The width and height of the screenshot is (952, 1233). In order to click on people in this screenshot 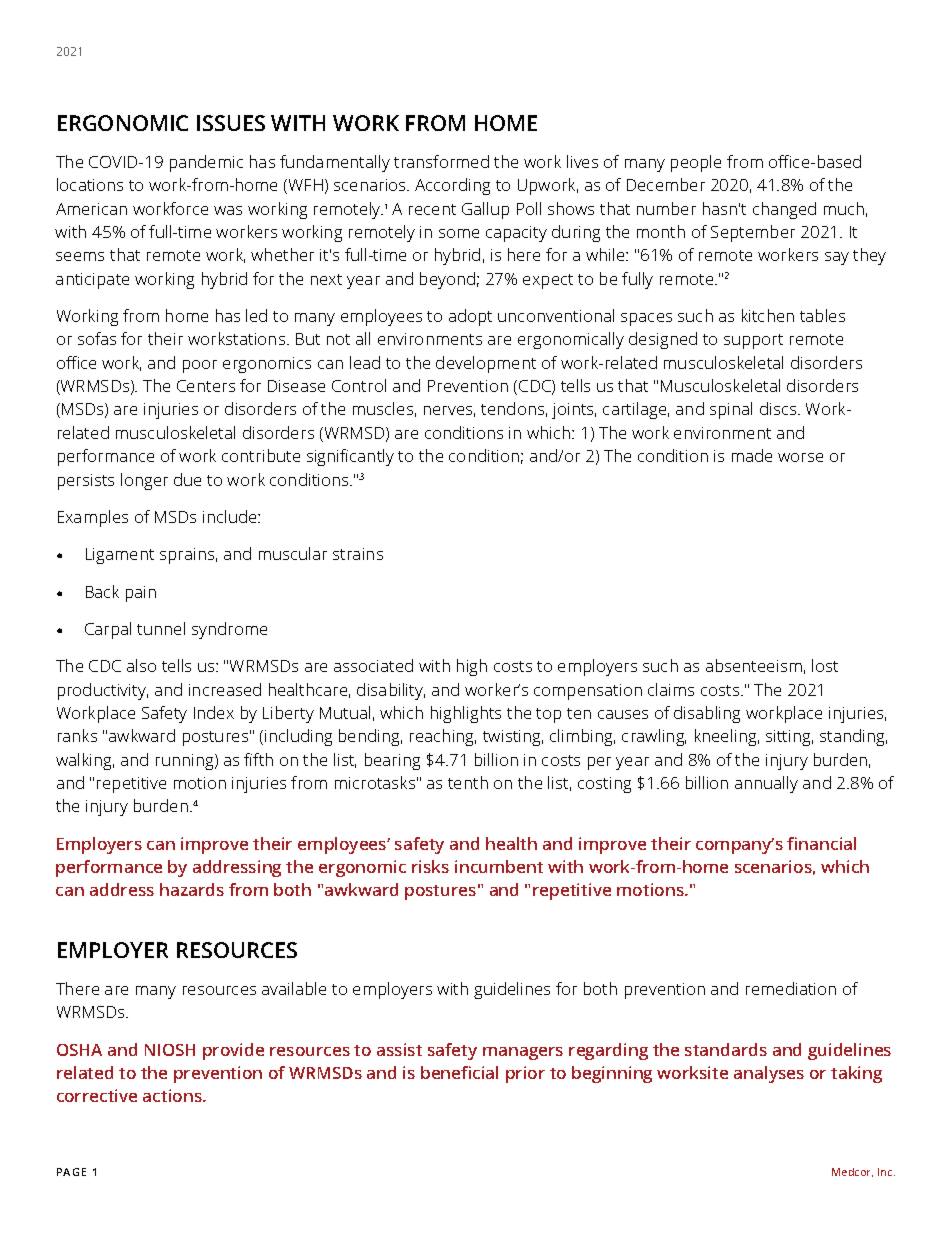, I will do `click(696, 163)`.
